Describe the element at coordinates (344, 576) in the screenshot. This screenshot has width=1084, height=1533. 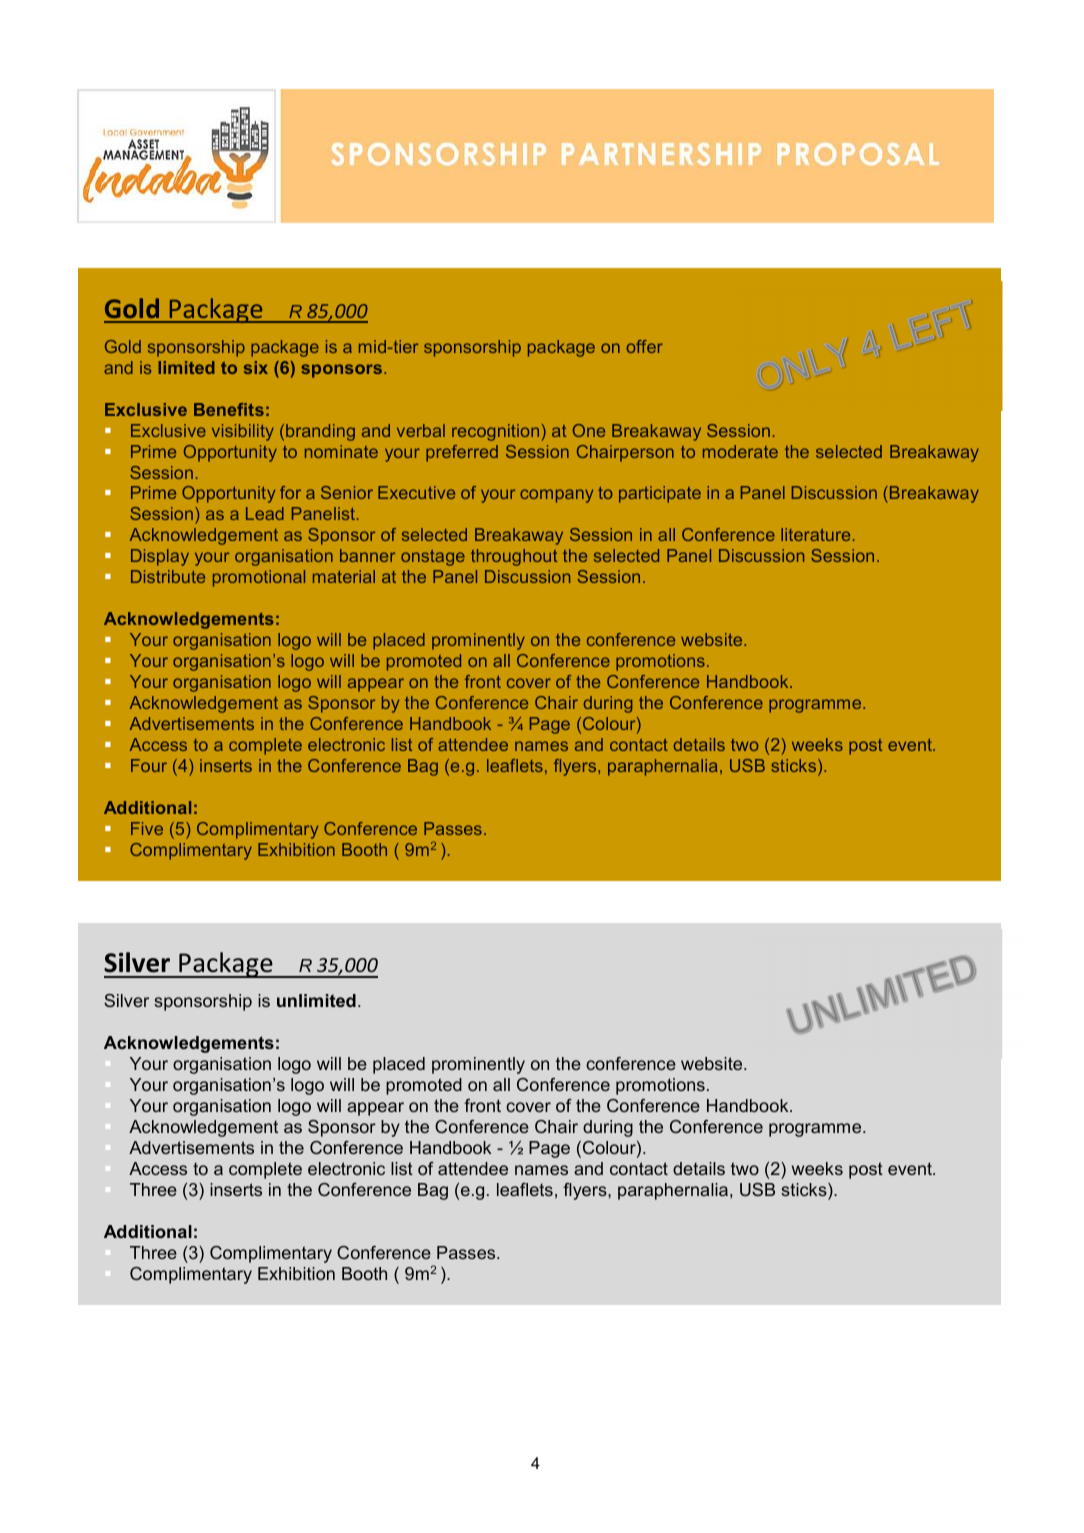
I see `material` at that location.
